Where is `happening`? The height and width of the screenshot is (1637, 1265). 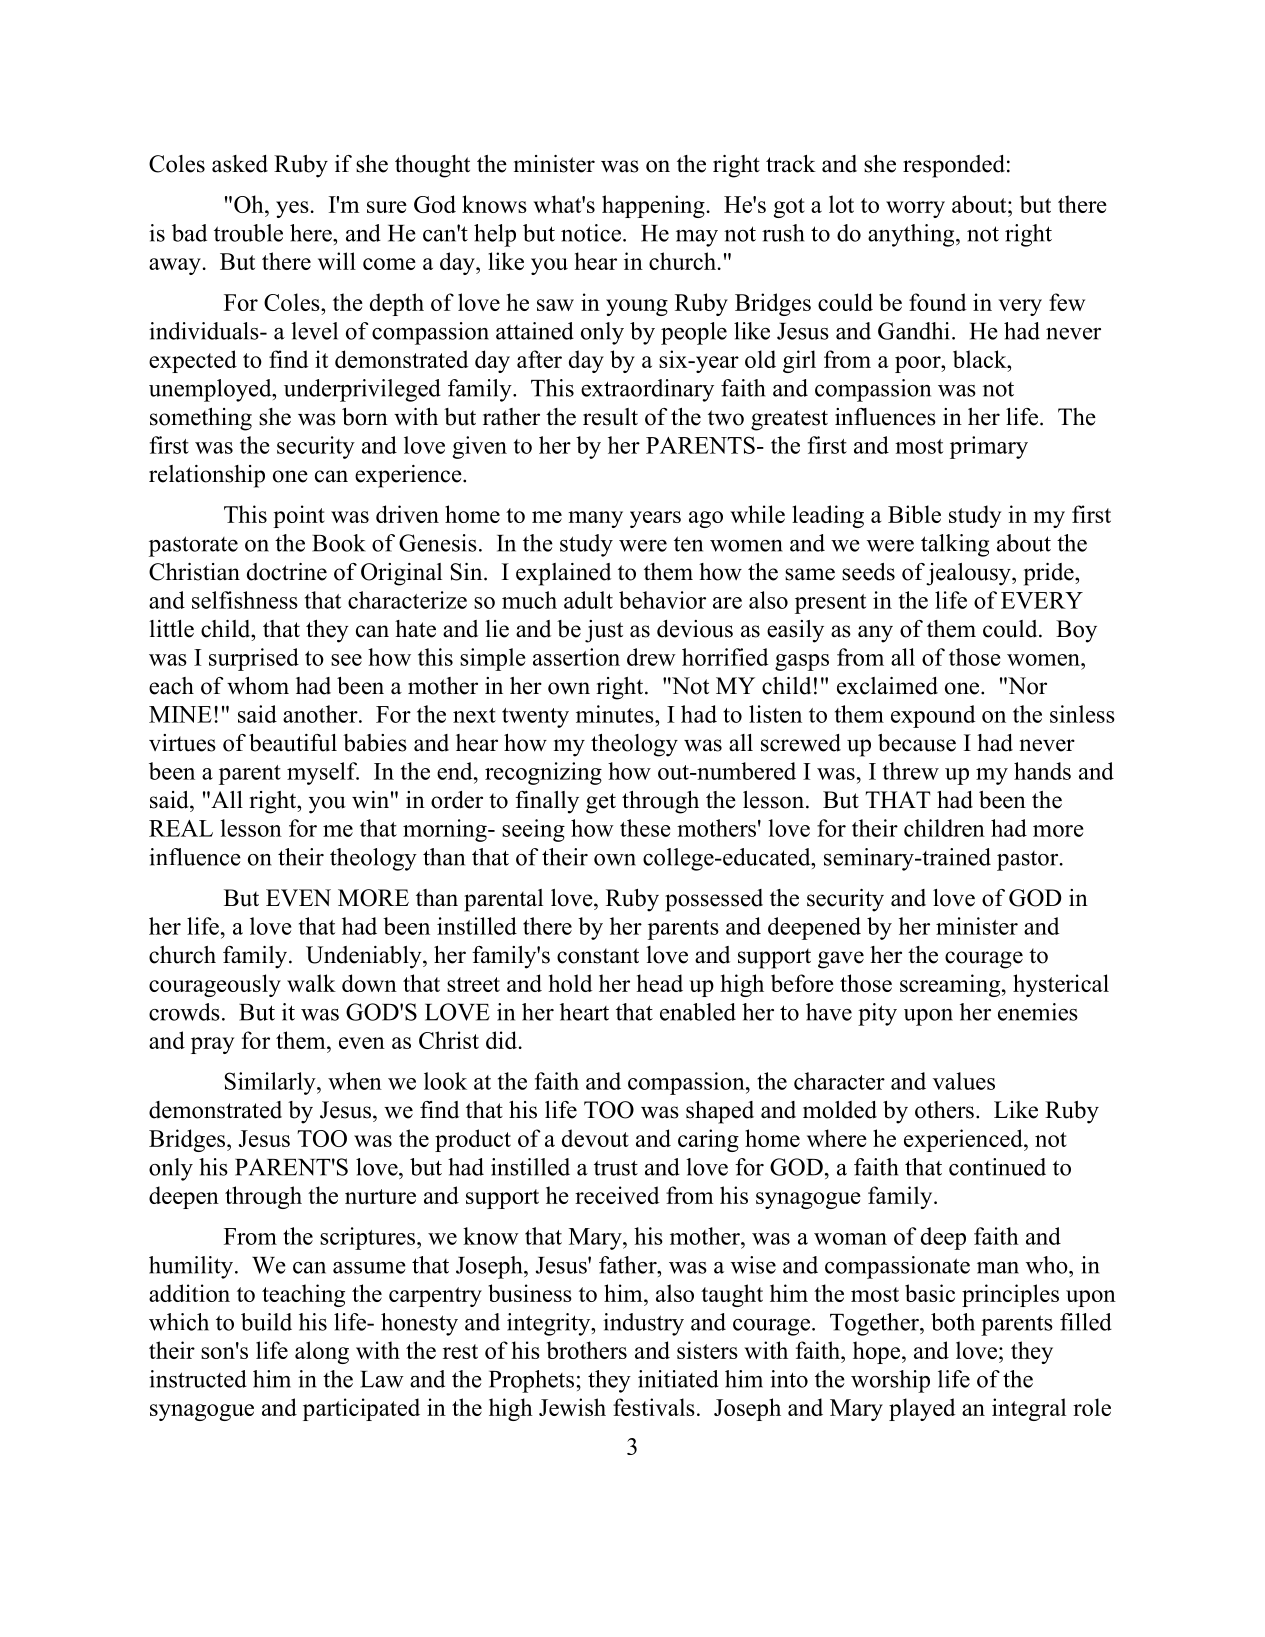 happening is located at coordinates (653, 206).
